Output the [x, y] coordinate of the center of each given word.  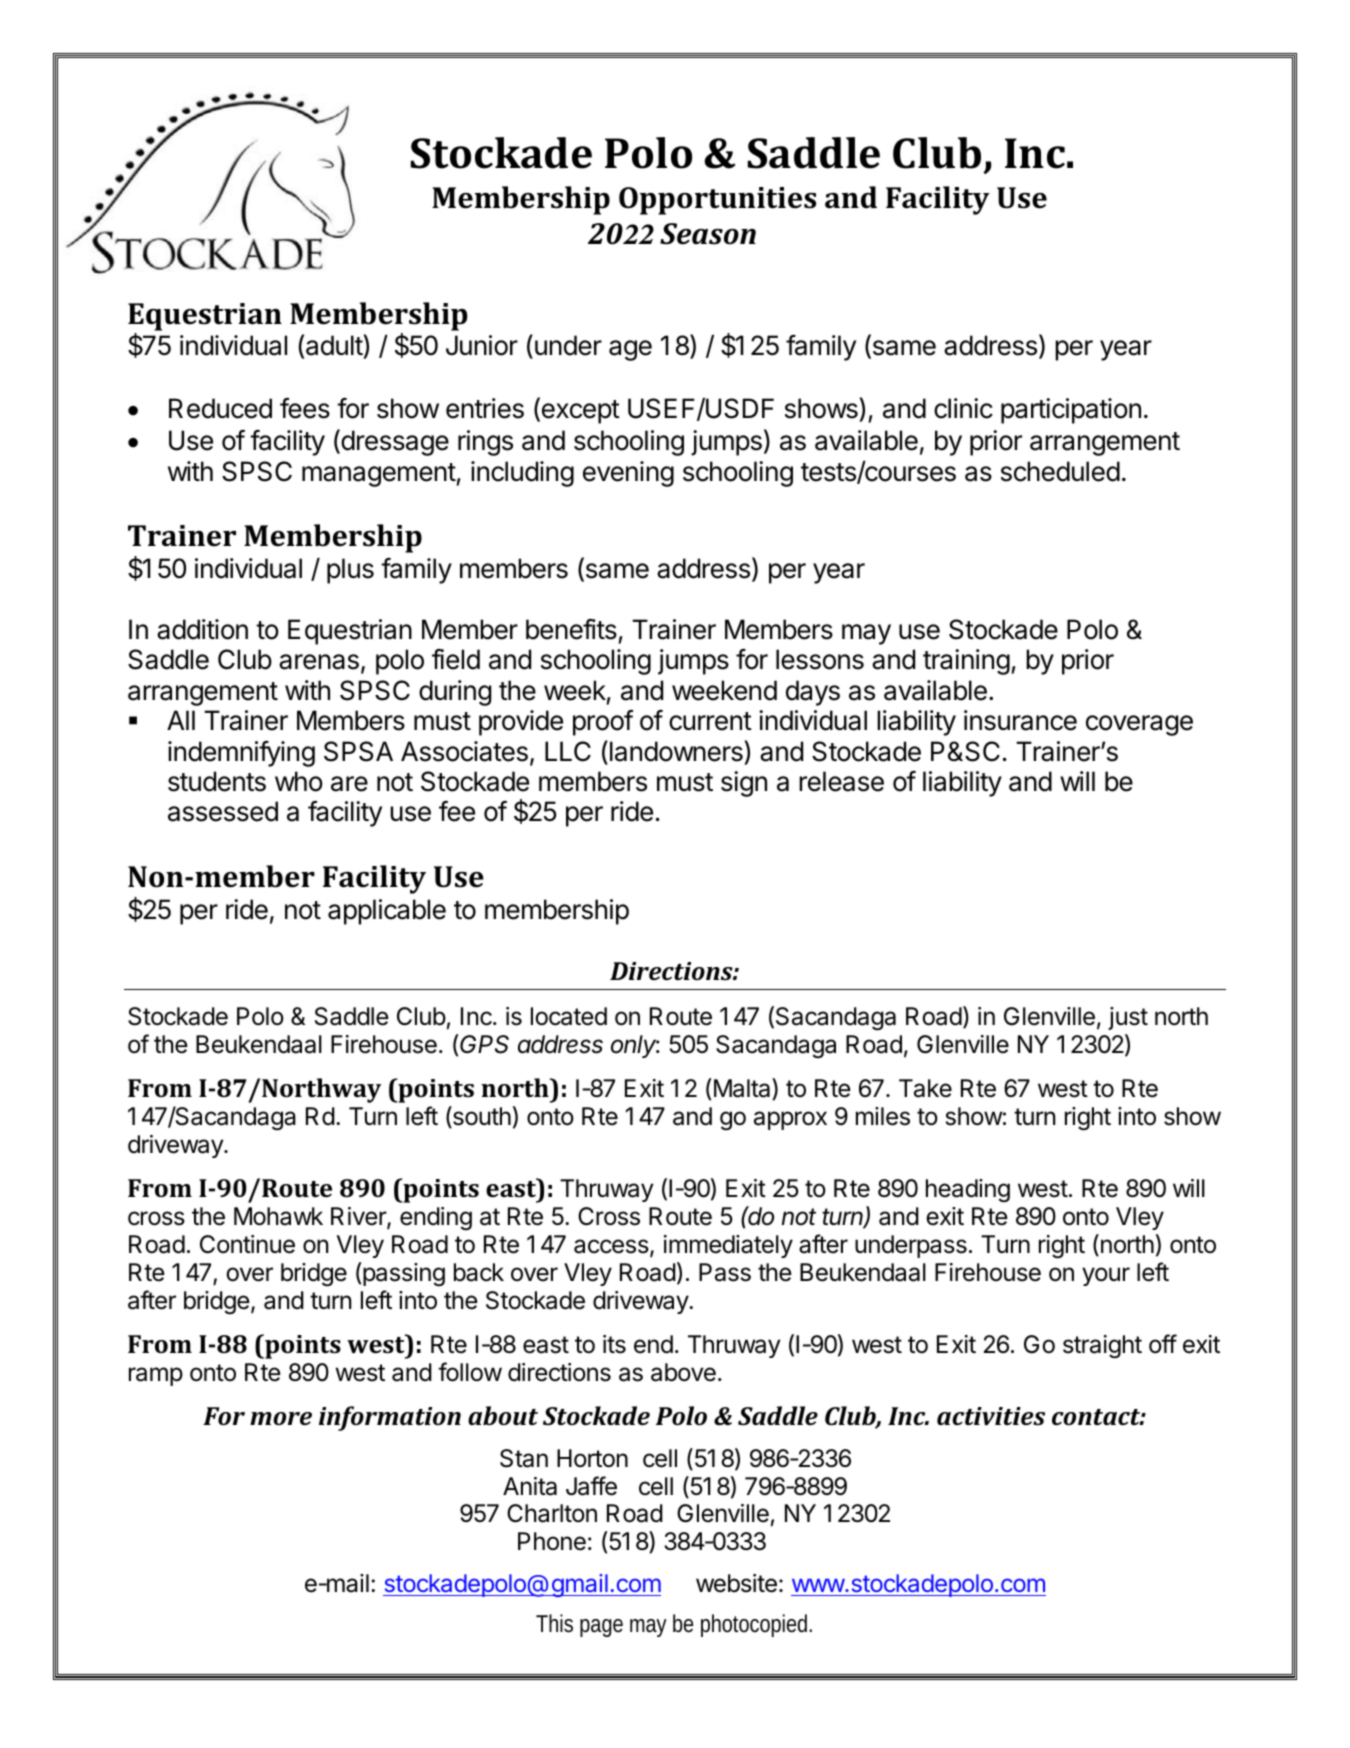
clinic [963, 408]
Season [708, 234]
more [281, 1418]
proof [603, 723]
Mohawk [278, 1216]
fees [305, 408]
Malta [742, 1089]
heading [968, 1190]
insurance [1020, 720]
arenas [319, 662]
